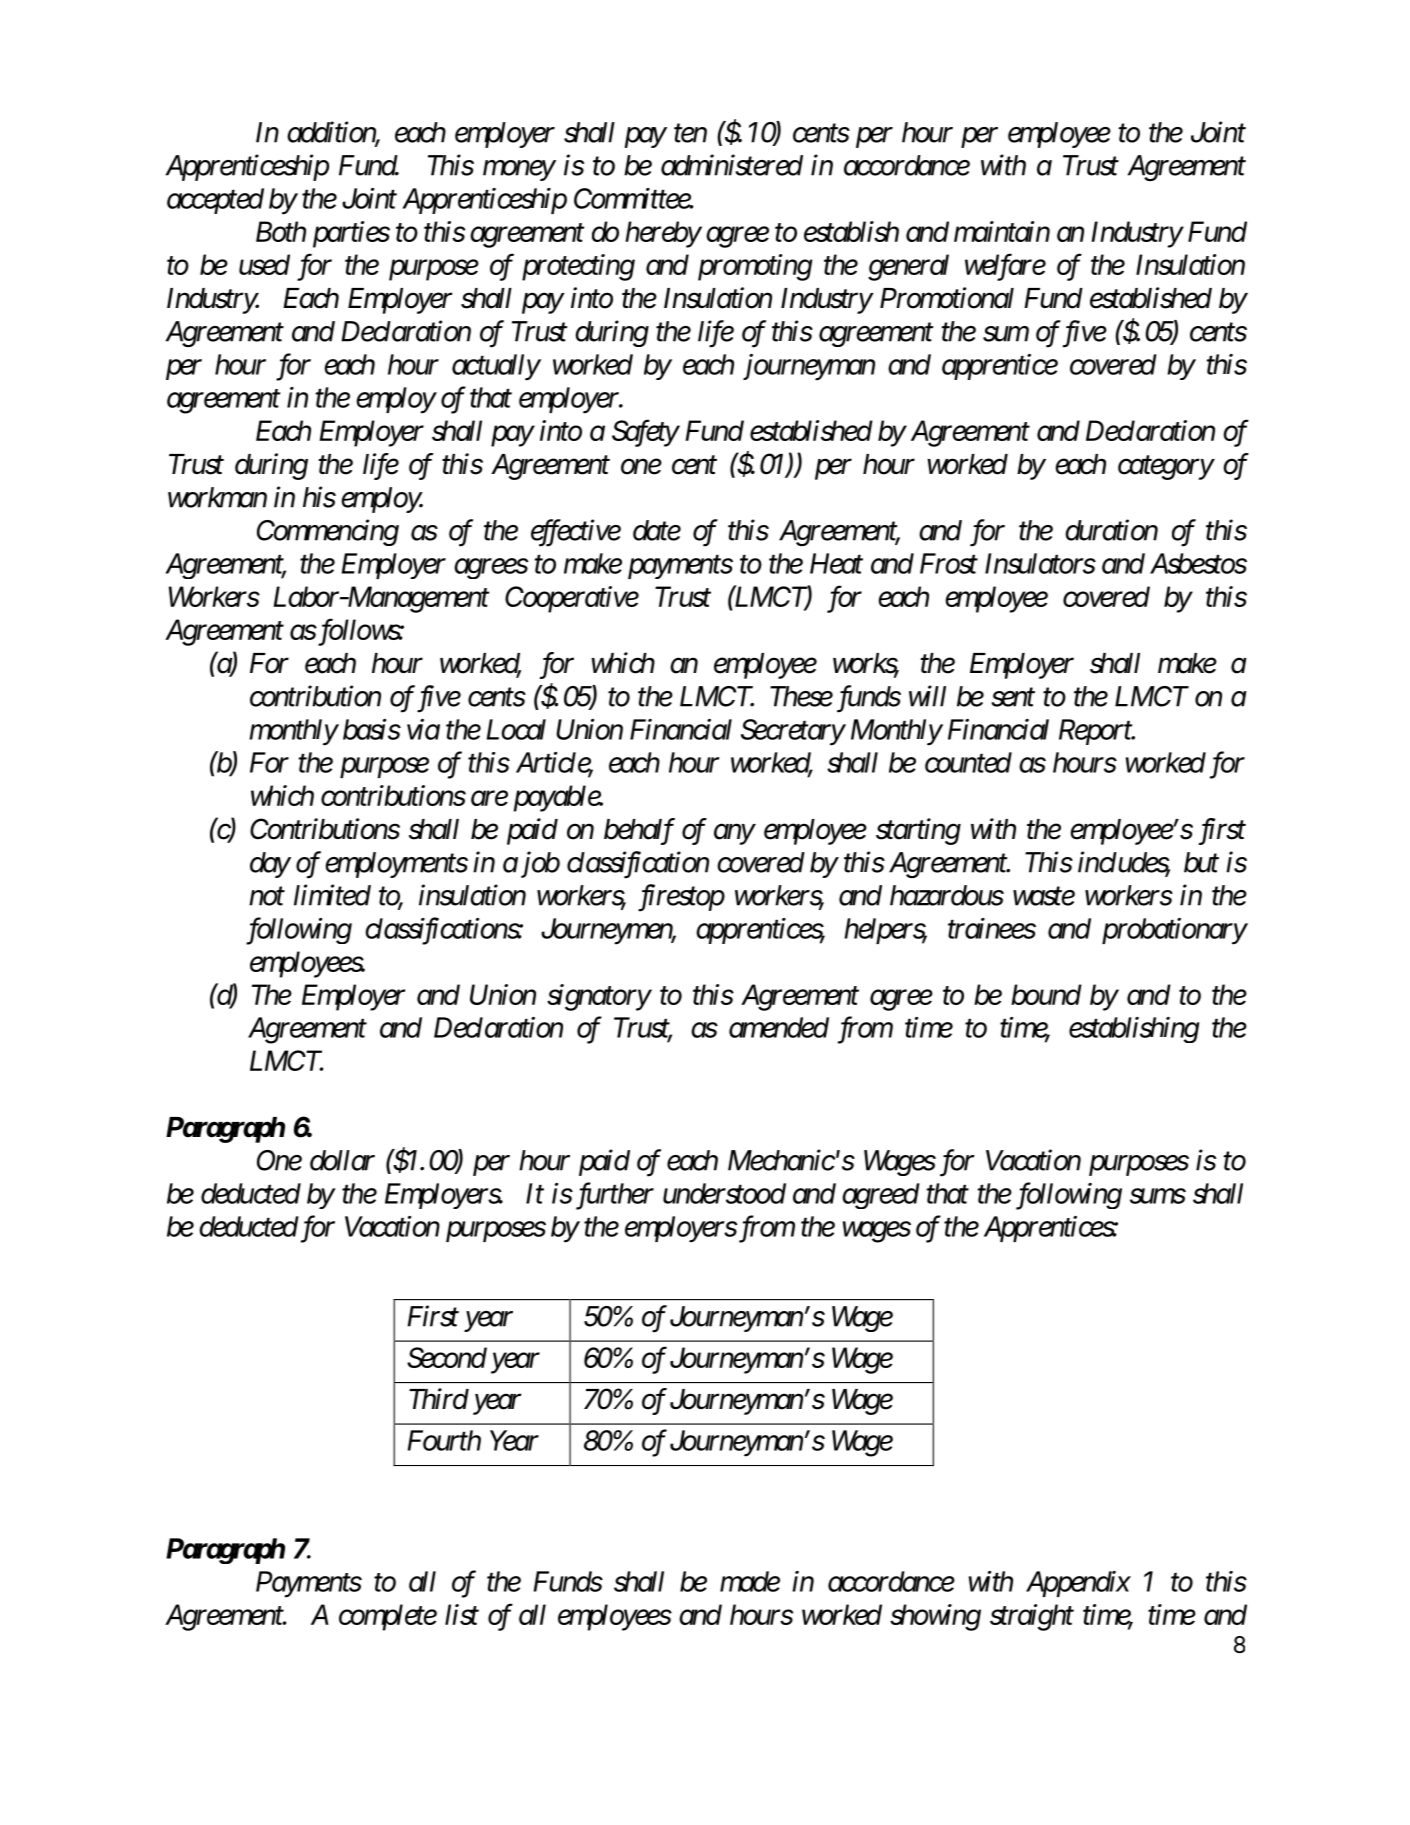 This screenshot has height=1825, width=1410. Describe the element at coordinates (333, 133) in the screenshot. I see `addition` at that location.
